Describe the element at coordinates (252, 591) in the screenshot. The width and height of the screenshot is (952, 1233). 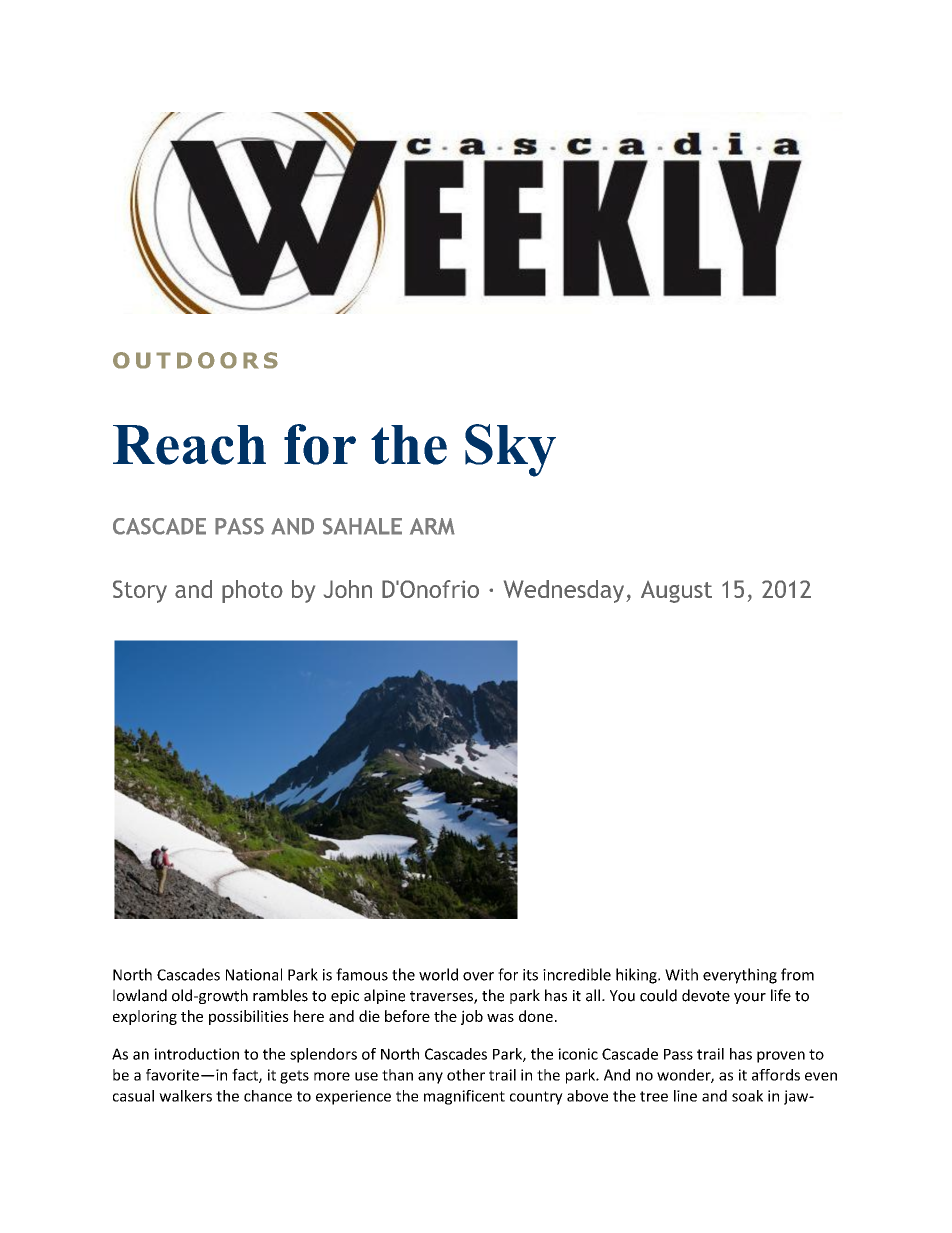
I see `photo` at that location.
